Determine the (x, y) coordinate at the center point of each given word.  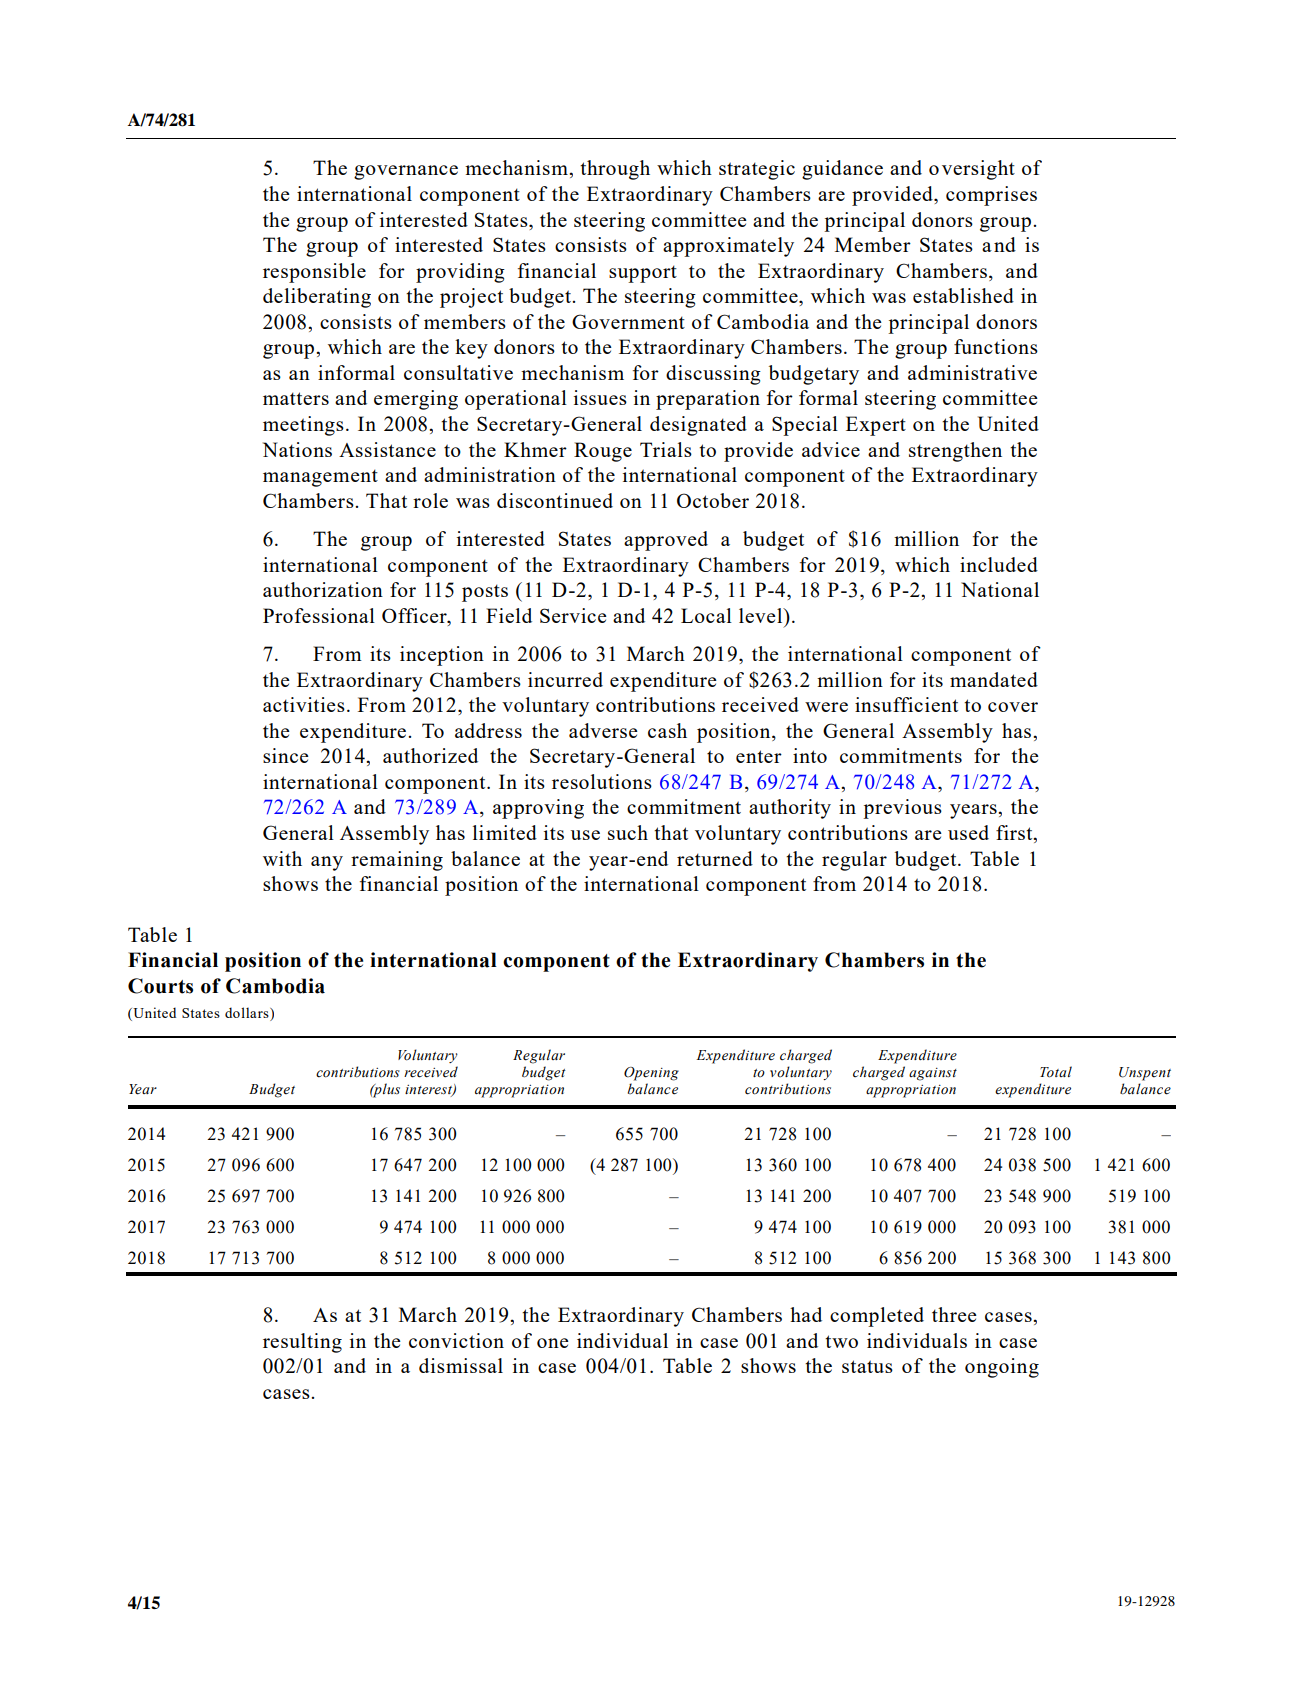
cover (1013, 707)
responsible (314, 273)
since (286, 755)
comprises (991, 196)
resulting (302, 1343)
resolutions (602, 781)
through (615, 170)
